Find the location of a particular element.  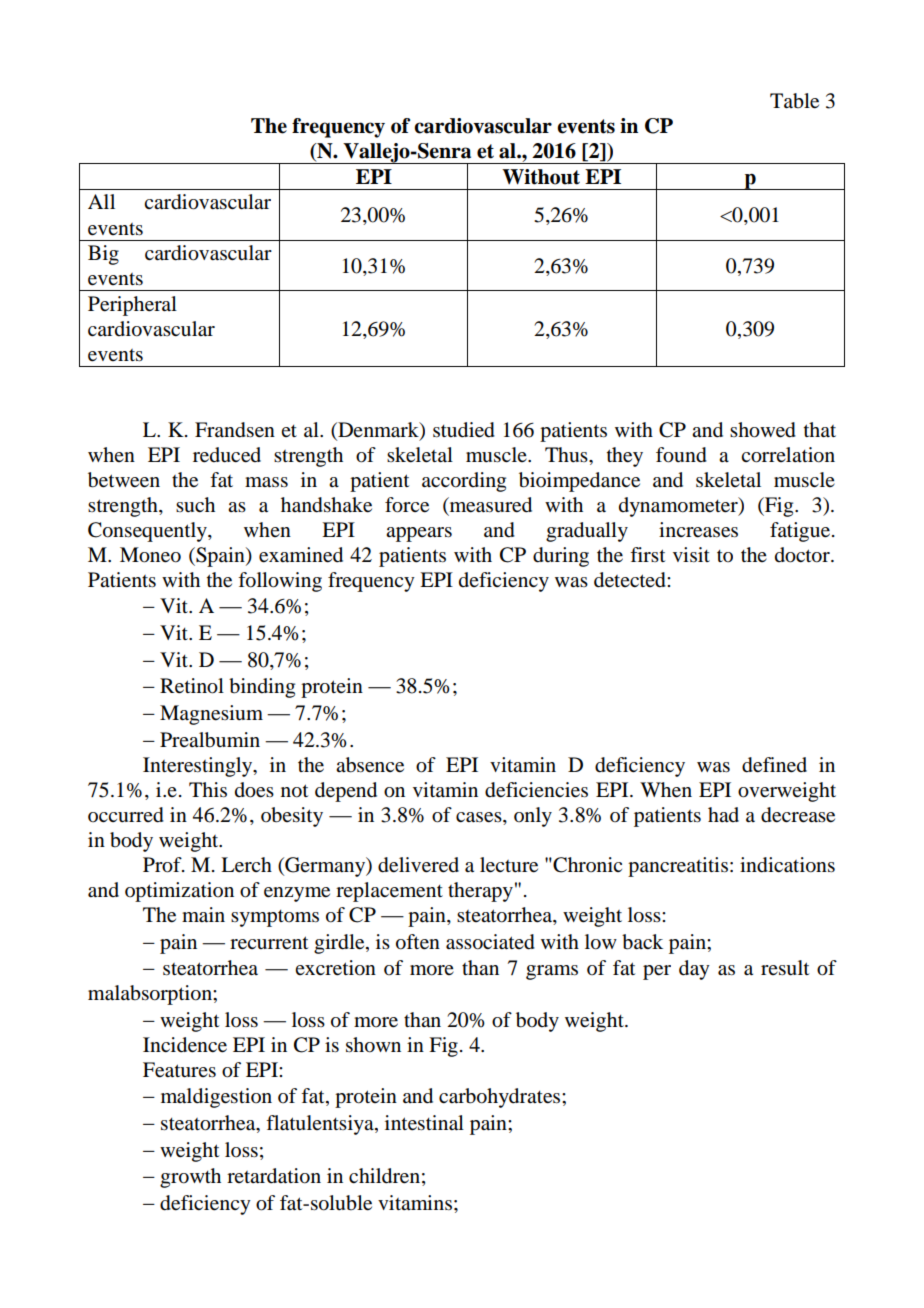

Table is located at coordinates (794, 101).
